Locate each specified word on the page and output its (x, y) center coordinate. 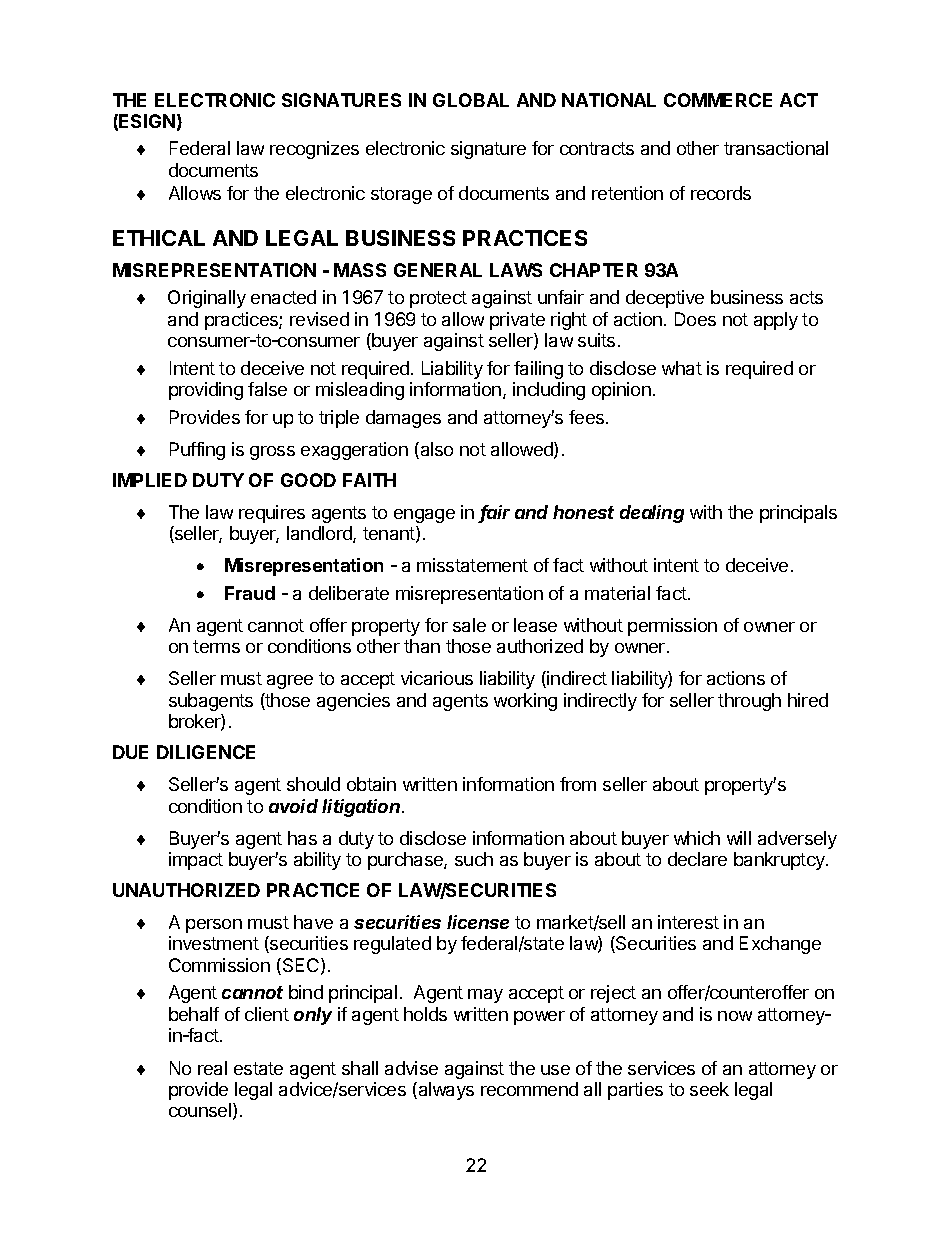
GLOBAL (471, 100)
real (212, 1068)
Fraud (250, 593)
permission (672, 627)
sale (469, 625)
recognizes (314, 150)
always (445, 1091)
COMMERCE (718, 100)
